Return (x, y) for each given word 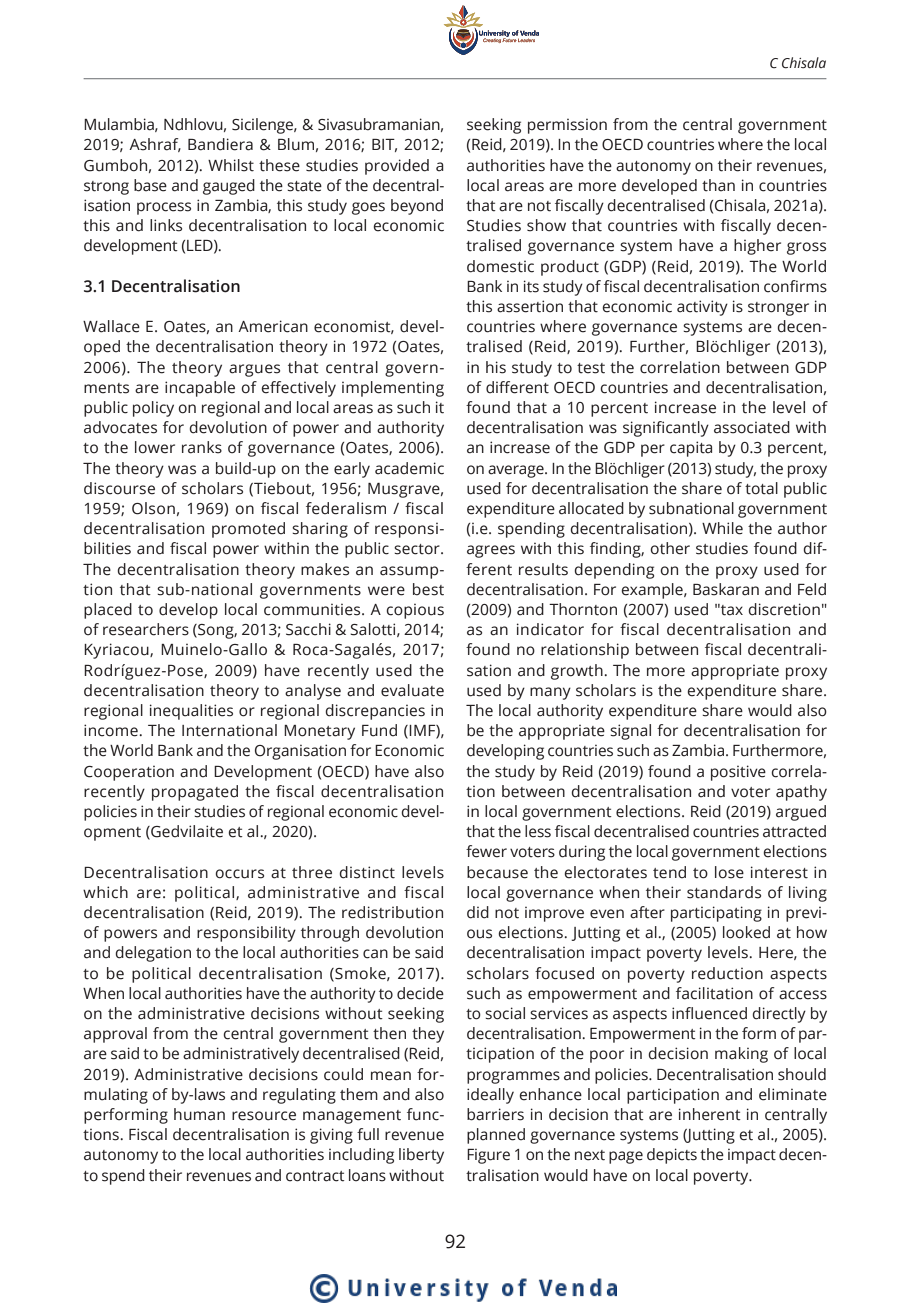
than (718, 185)
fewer (486, 851)
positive (738, 773)
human (199, 1114)
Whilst (231, 165)
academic (409, 468)
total (761, 488)
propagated (195, 793)
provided (397, 167)
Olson (153, 508)
